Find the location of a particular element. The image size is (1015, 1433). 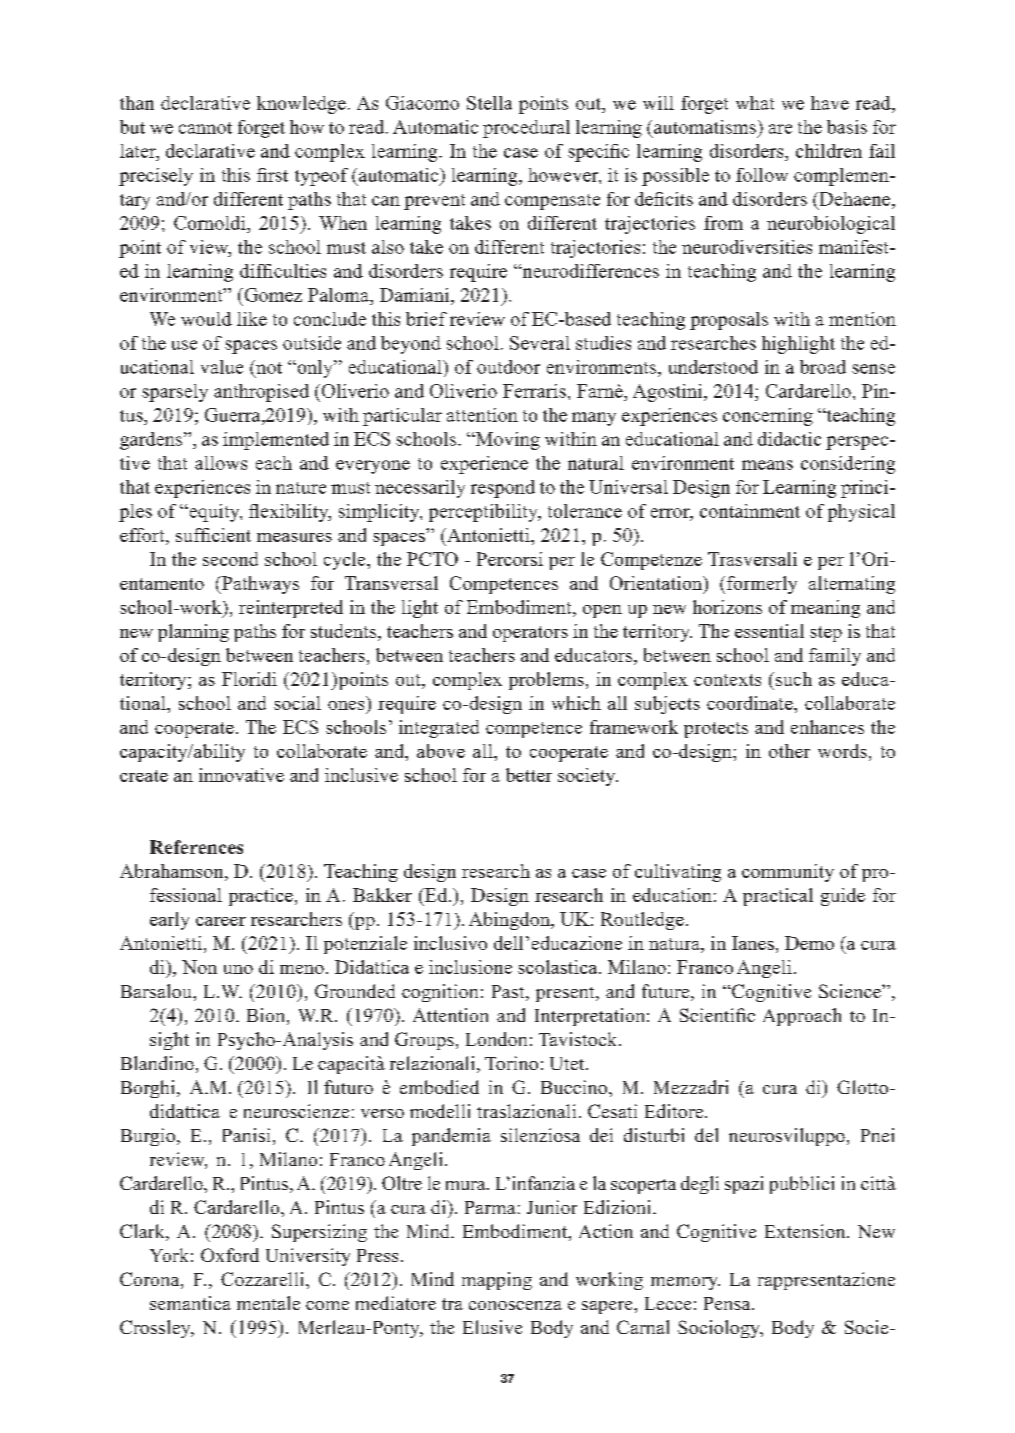

children is located at coordinates (829, 151).
